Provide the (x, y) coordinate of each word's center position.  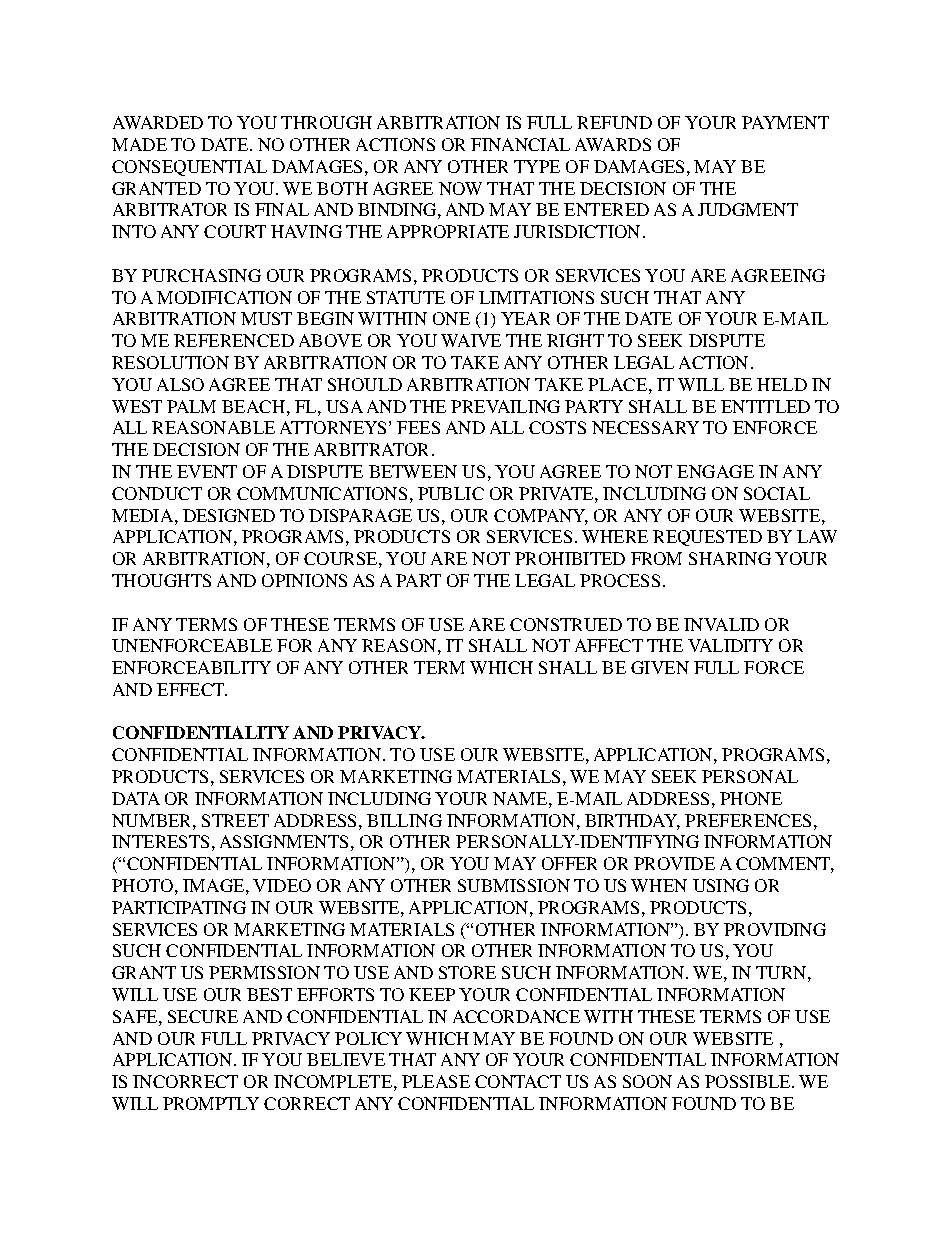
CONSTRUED (566, 624)
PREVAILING (505, 406)
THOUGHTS (161, 580)
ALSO (180, 384)
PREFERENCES (748, 820)
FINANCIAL (520, 144)
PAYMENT (785, 122)
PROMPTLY (211, 1103)
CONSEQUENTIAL (189, 168)
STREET (235, 820)
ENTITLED (765, 406)
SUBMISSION (514, 885)
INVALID (721, 624)
